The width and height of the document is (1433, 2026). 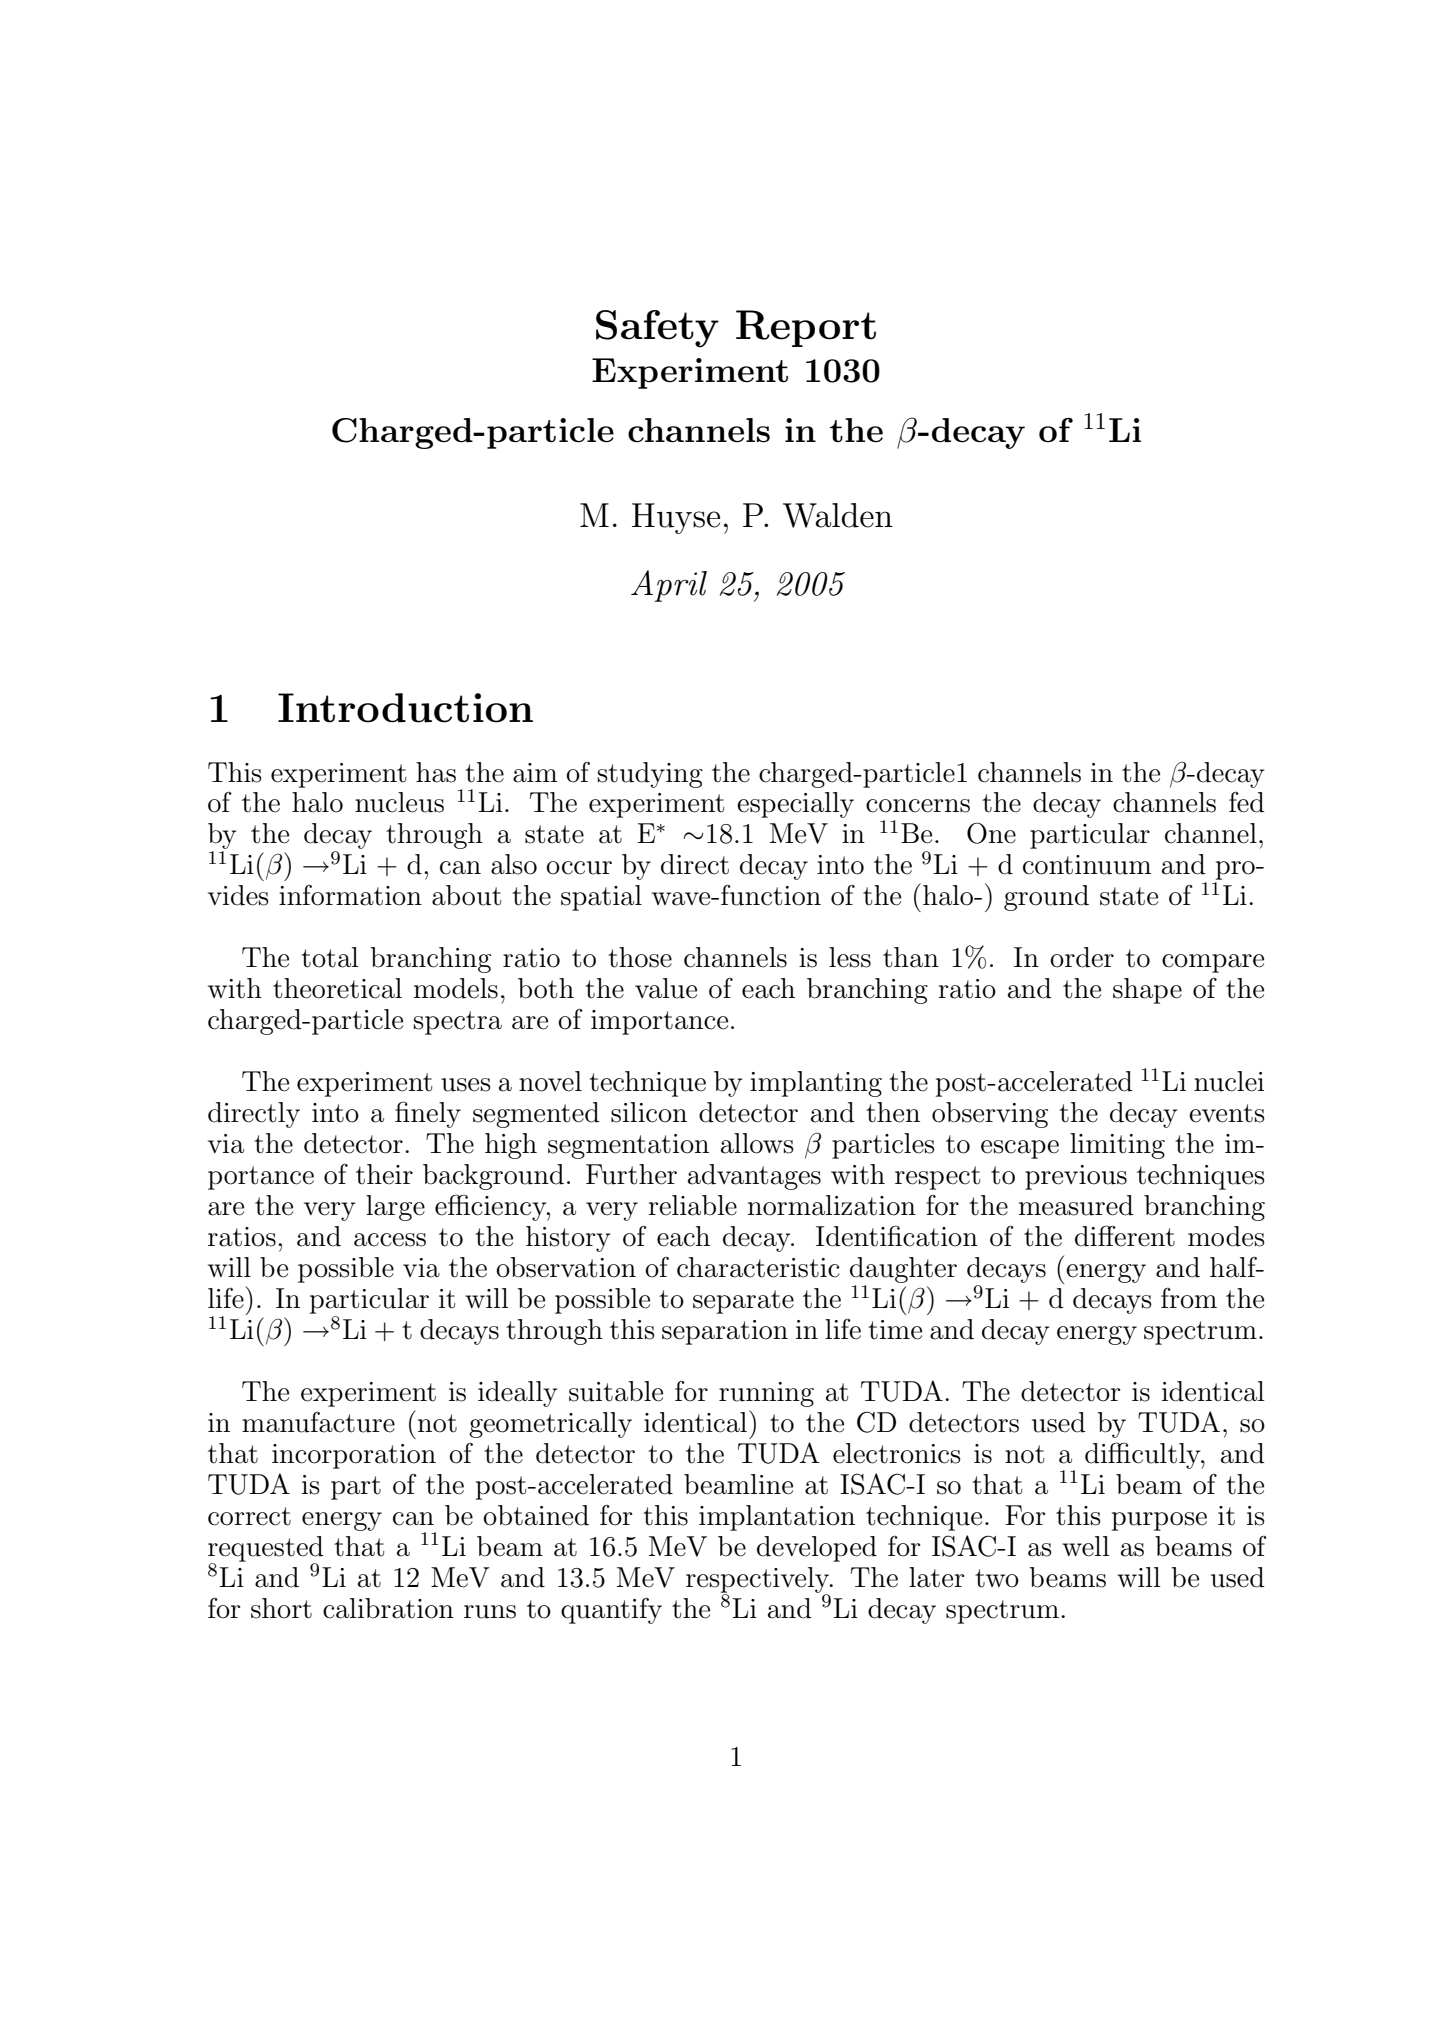 I want to click on especially, so click(x=795, y=805).
